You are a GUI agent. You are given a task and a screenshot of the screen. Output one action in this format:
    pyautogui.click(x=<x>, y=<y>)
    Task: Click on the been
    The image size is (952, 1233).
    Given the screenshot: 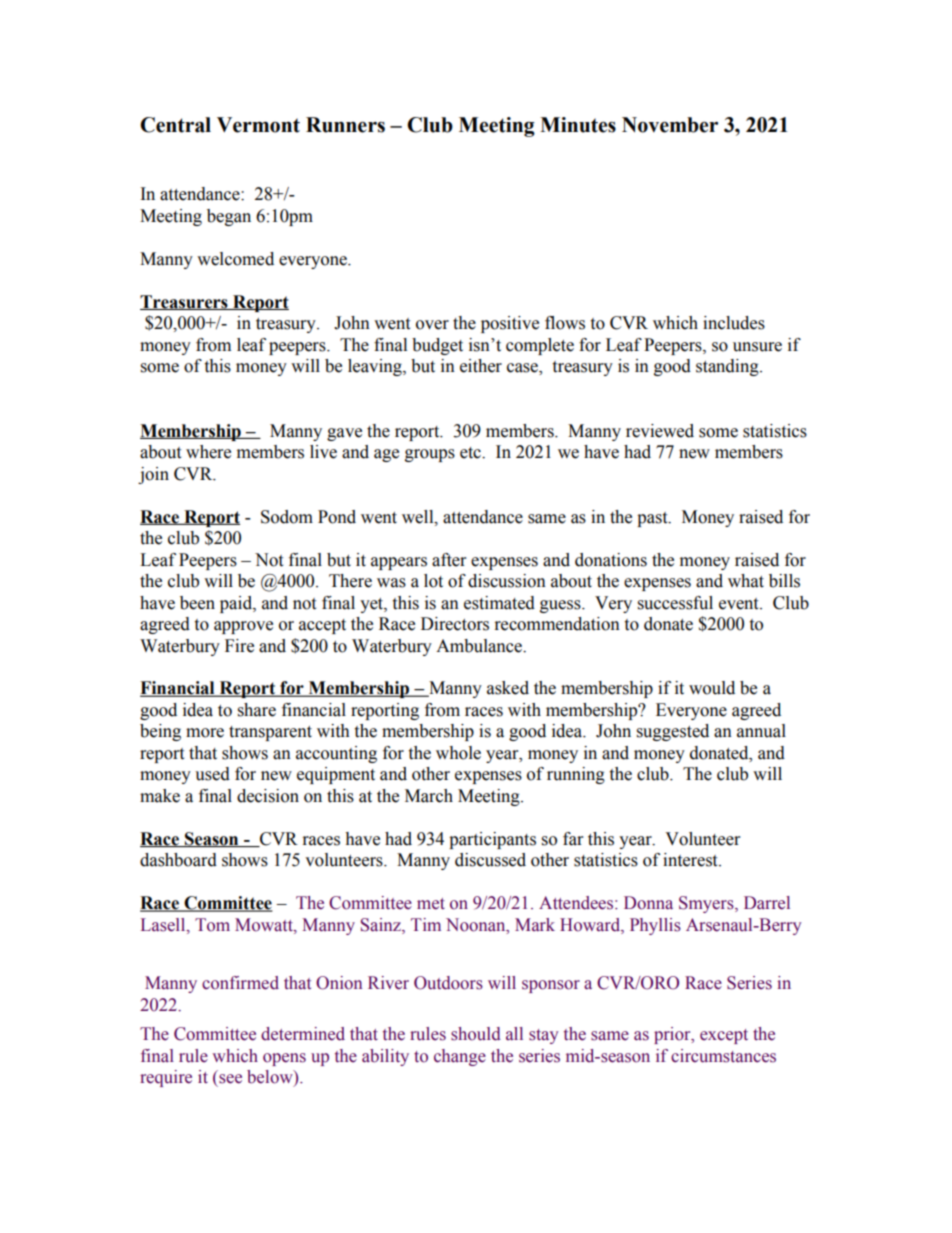 What is the action you would take?
    pyautogui.click(x=197, y=603)
